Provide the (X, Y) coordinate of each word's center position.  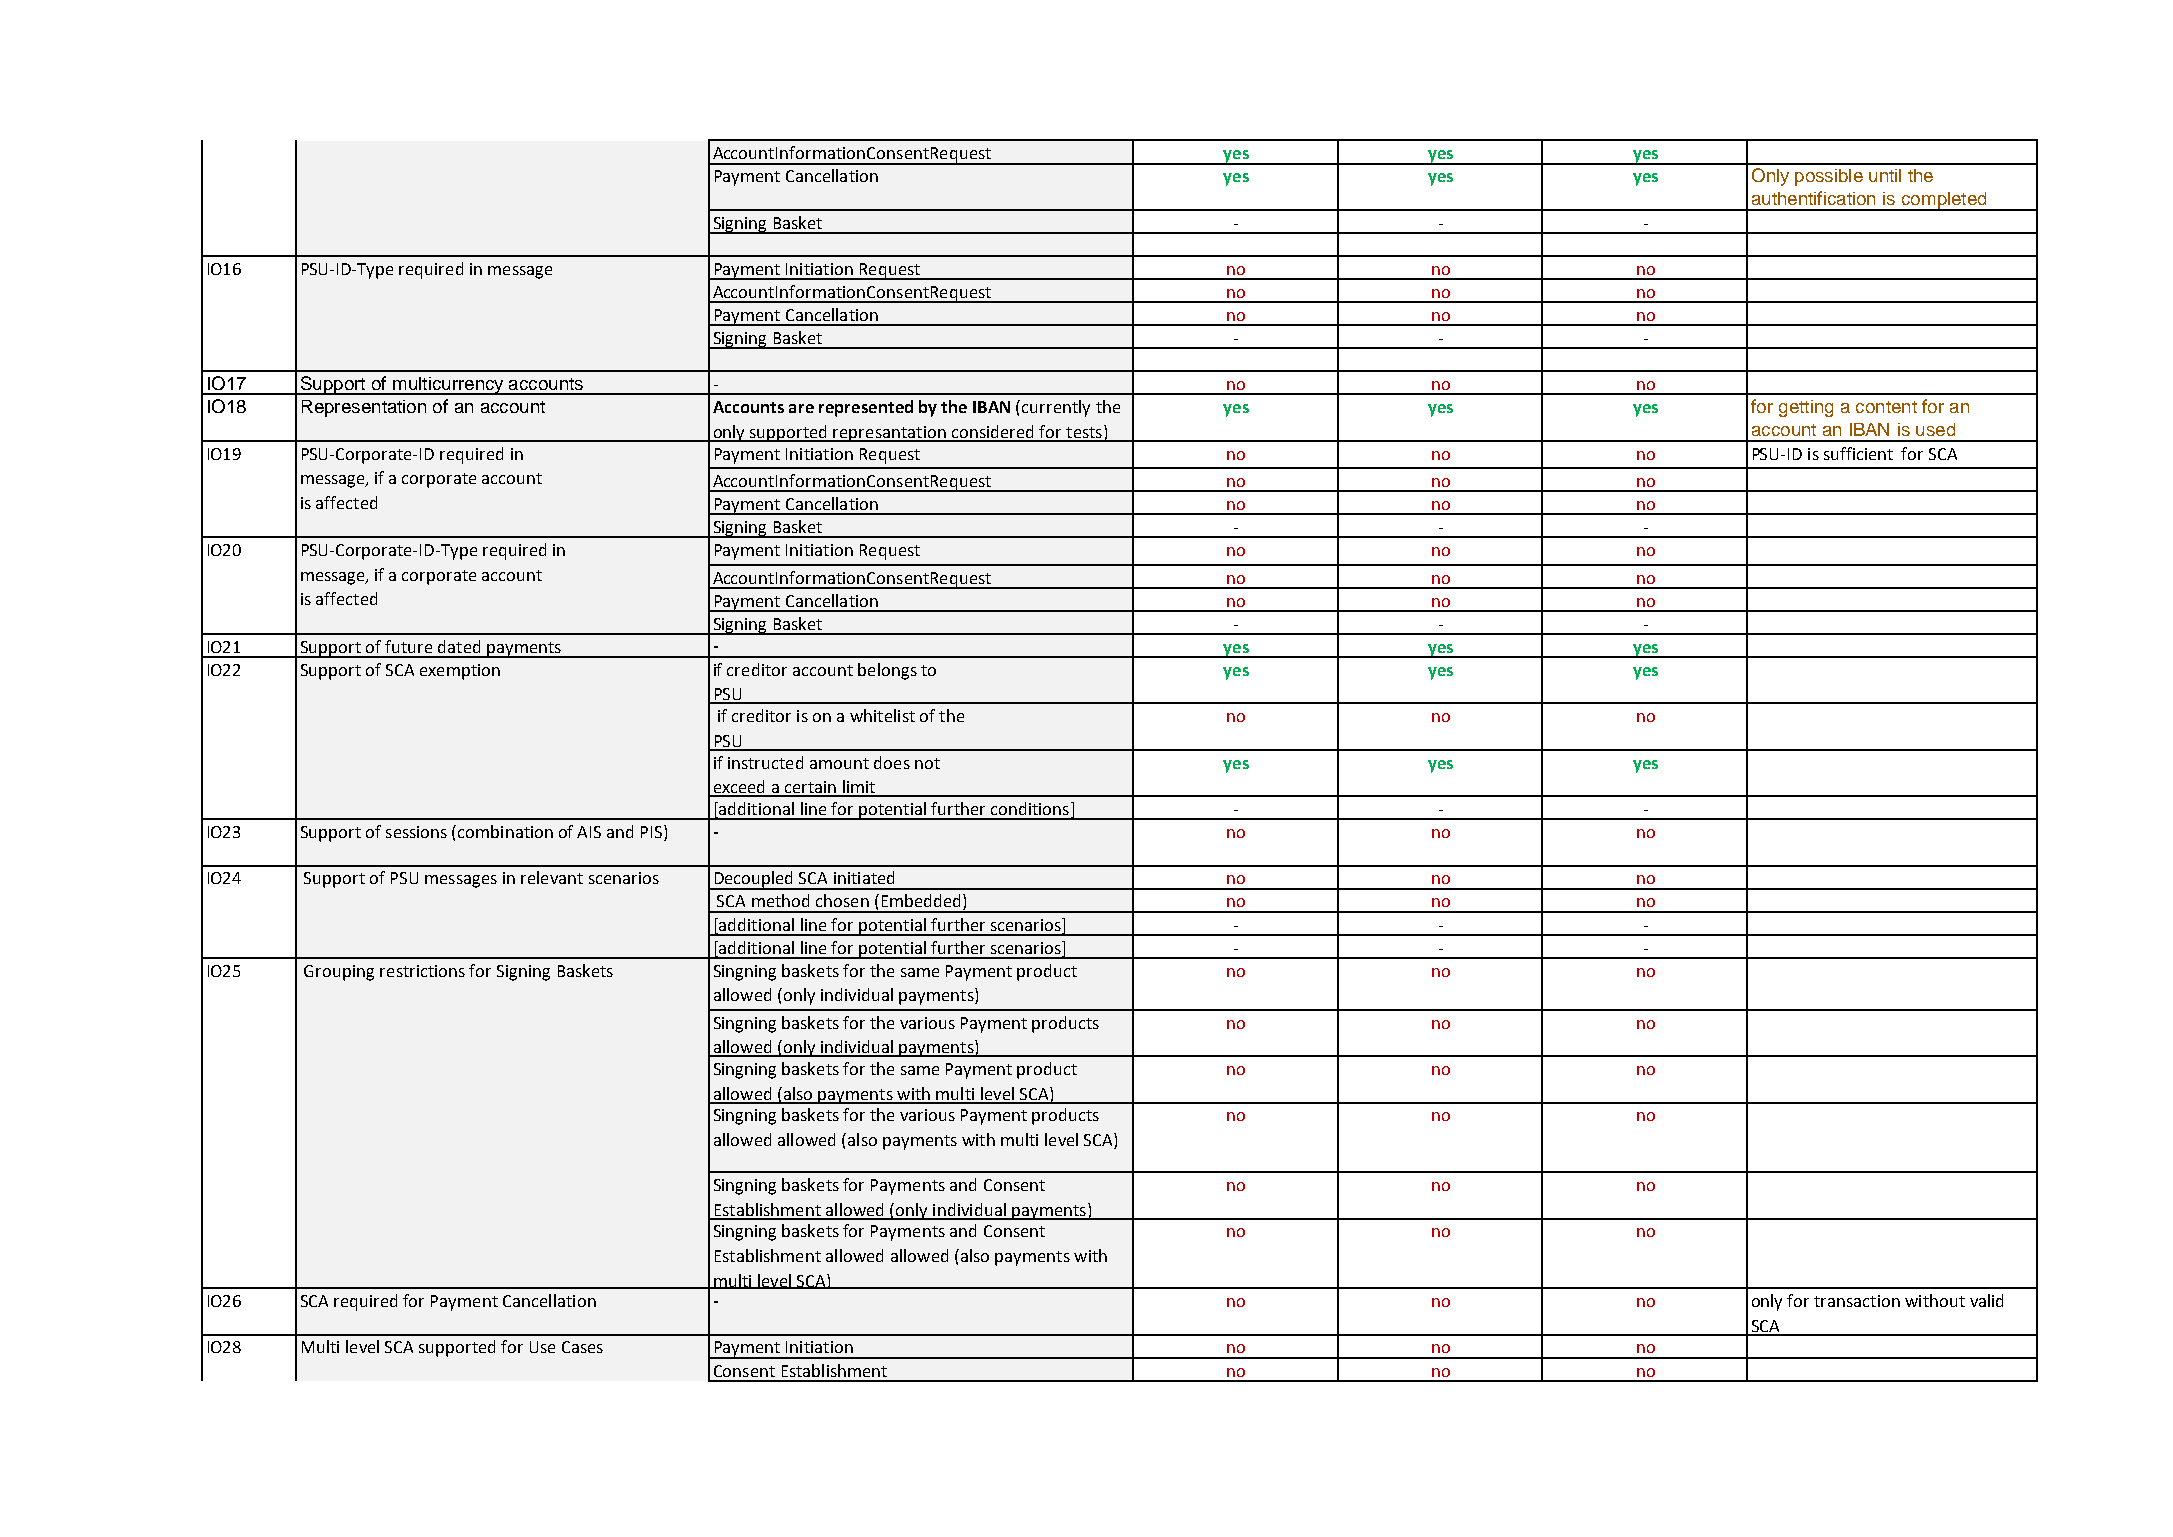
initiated (864, 877)
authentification (1813, 198)
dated (459, 646)
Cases (582, 1347)
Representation (364, 408)
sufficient (1858, 453)
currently (1056, 408)
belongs (887, 671)
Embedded (921, 900)
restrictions (422, 971)
